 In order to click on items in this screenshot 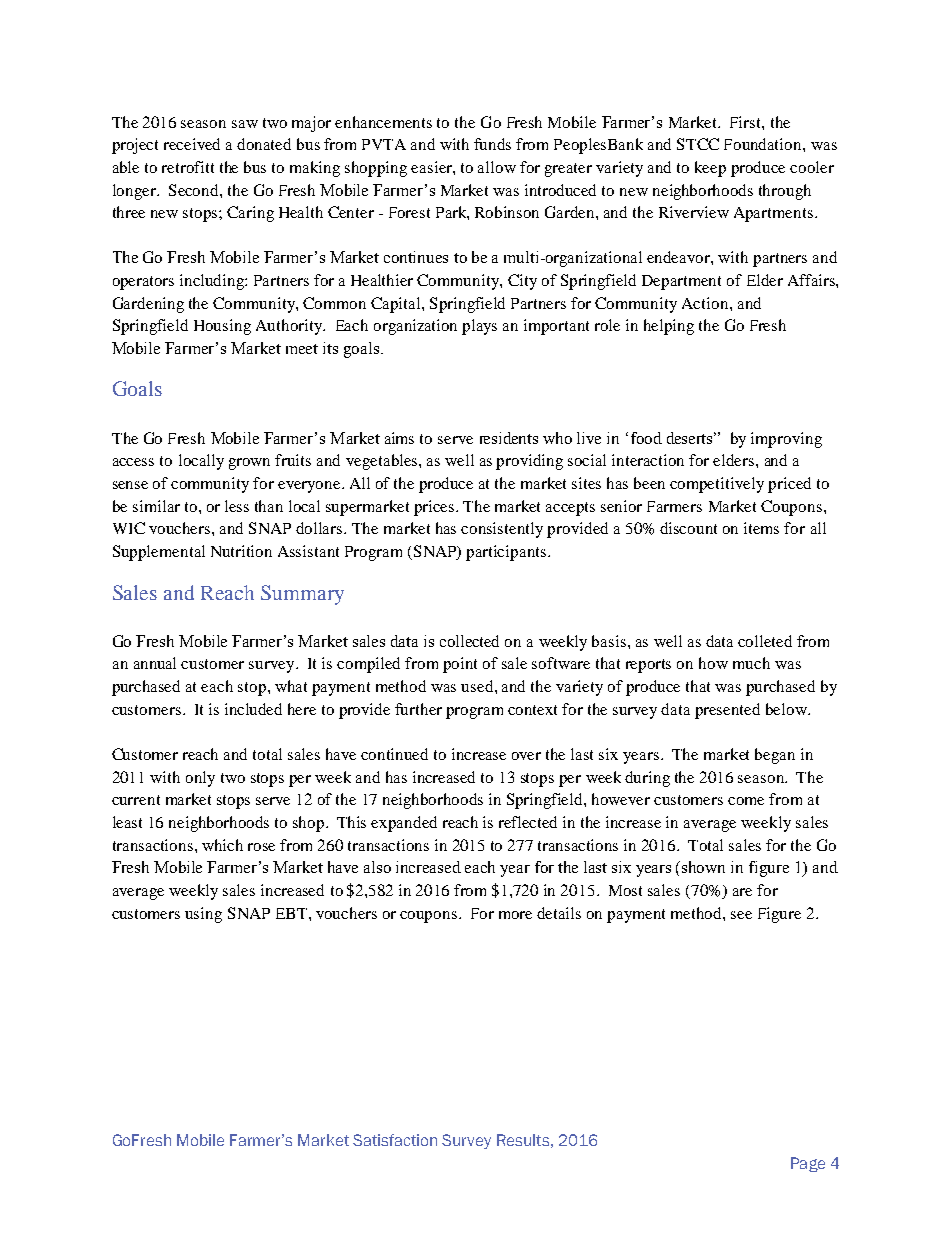, I will do `click(761, 528)`.
